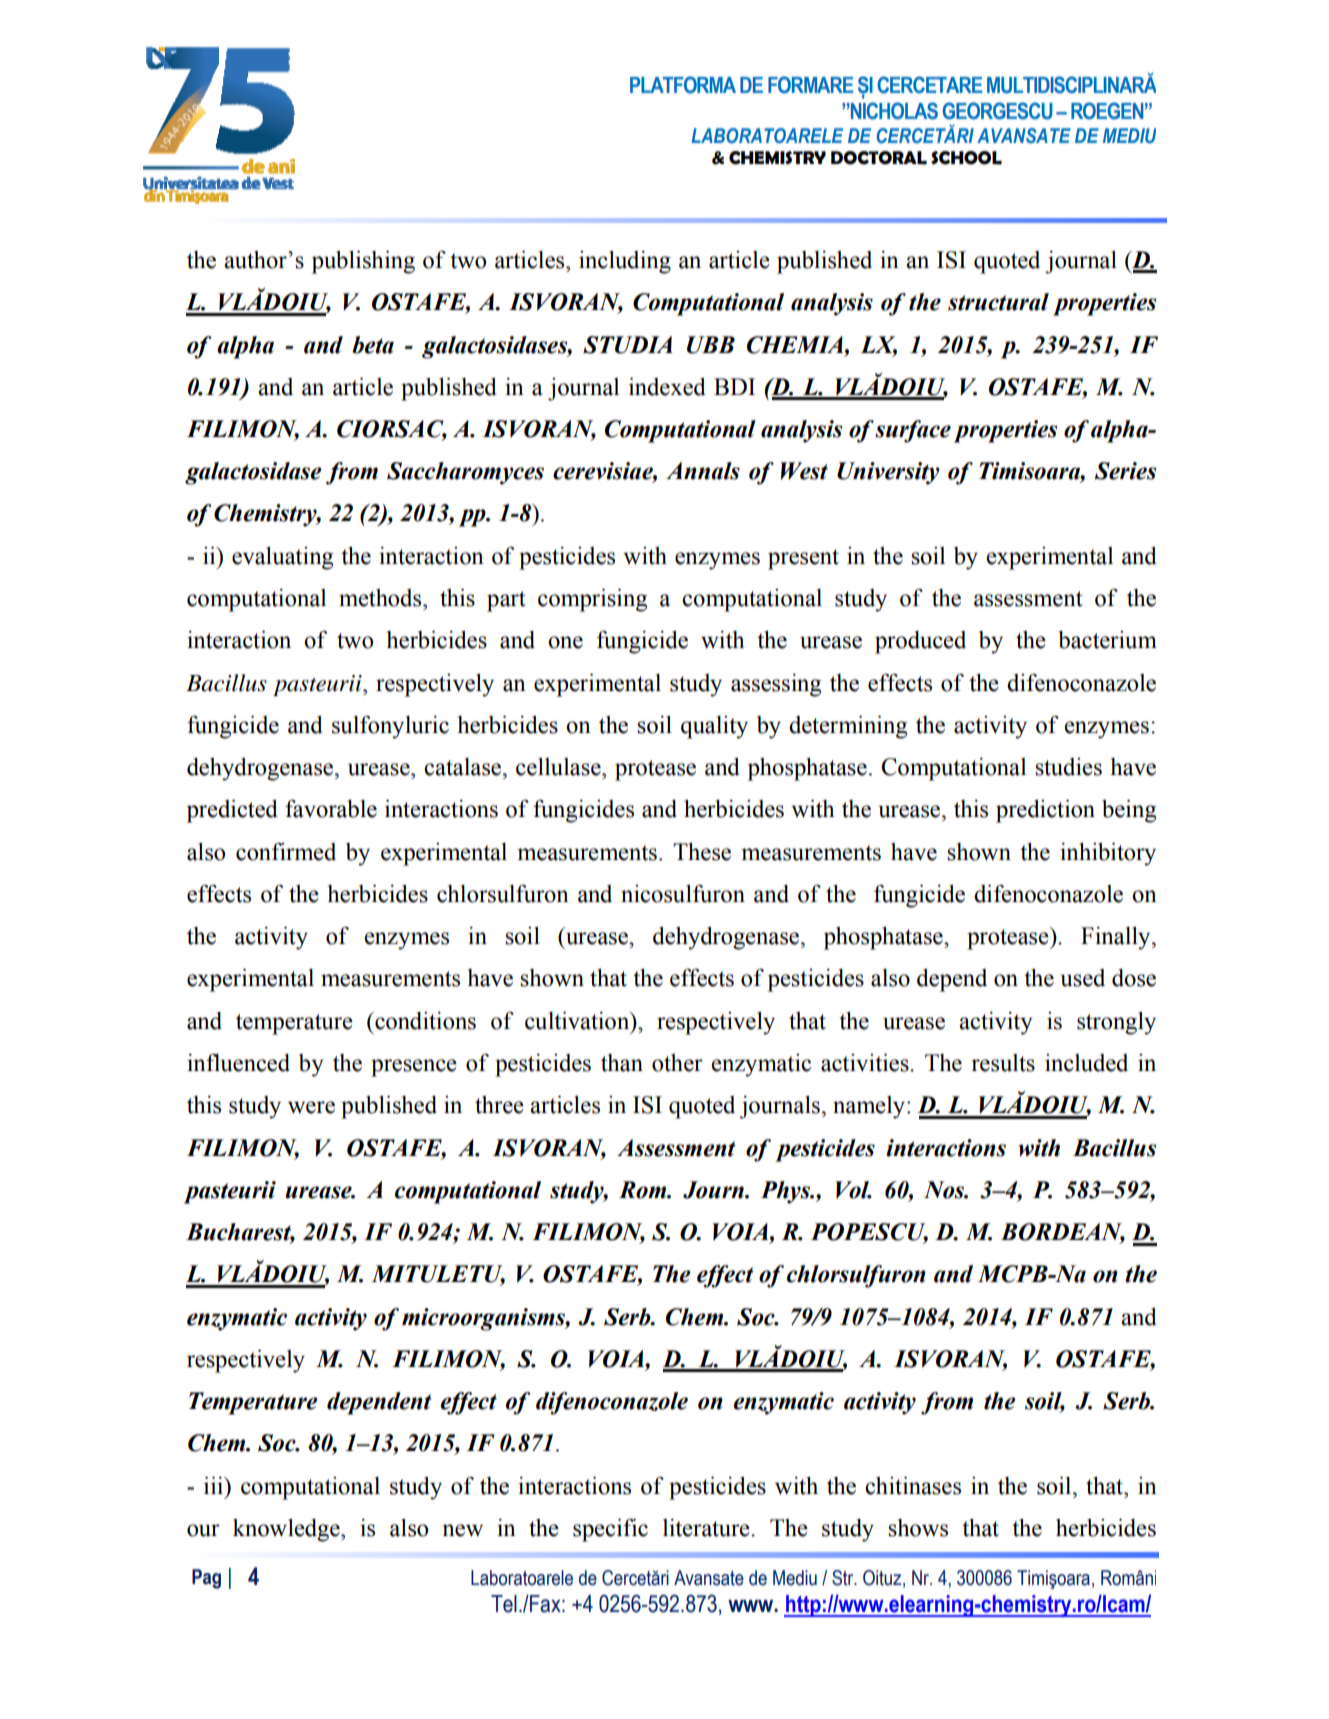 This image has height=1719, width=1329. I want to click on SCHOOL, so click(966, 158).
